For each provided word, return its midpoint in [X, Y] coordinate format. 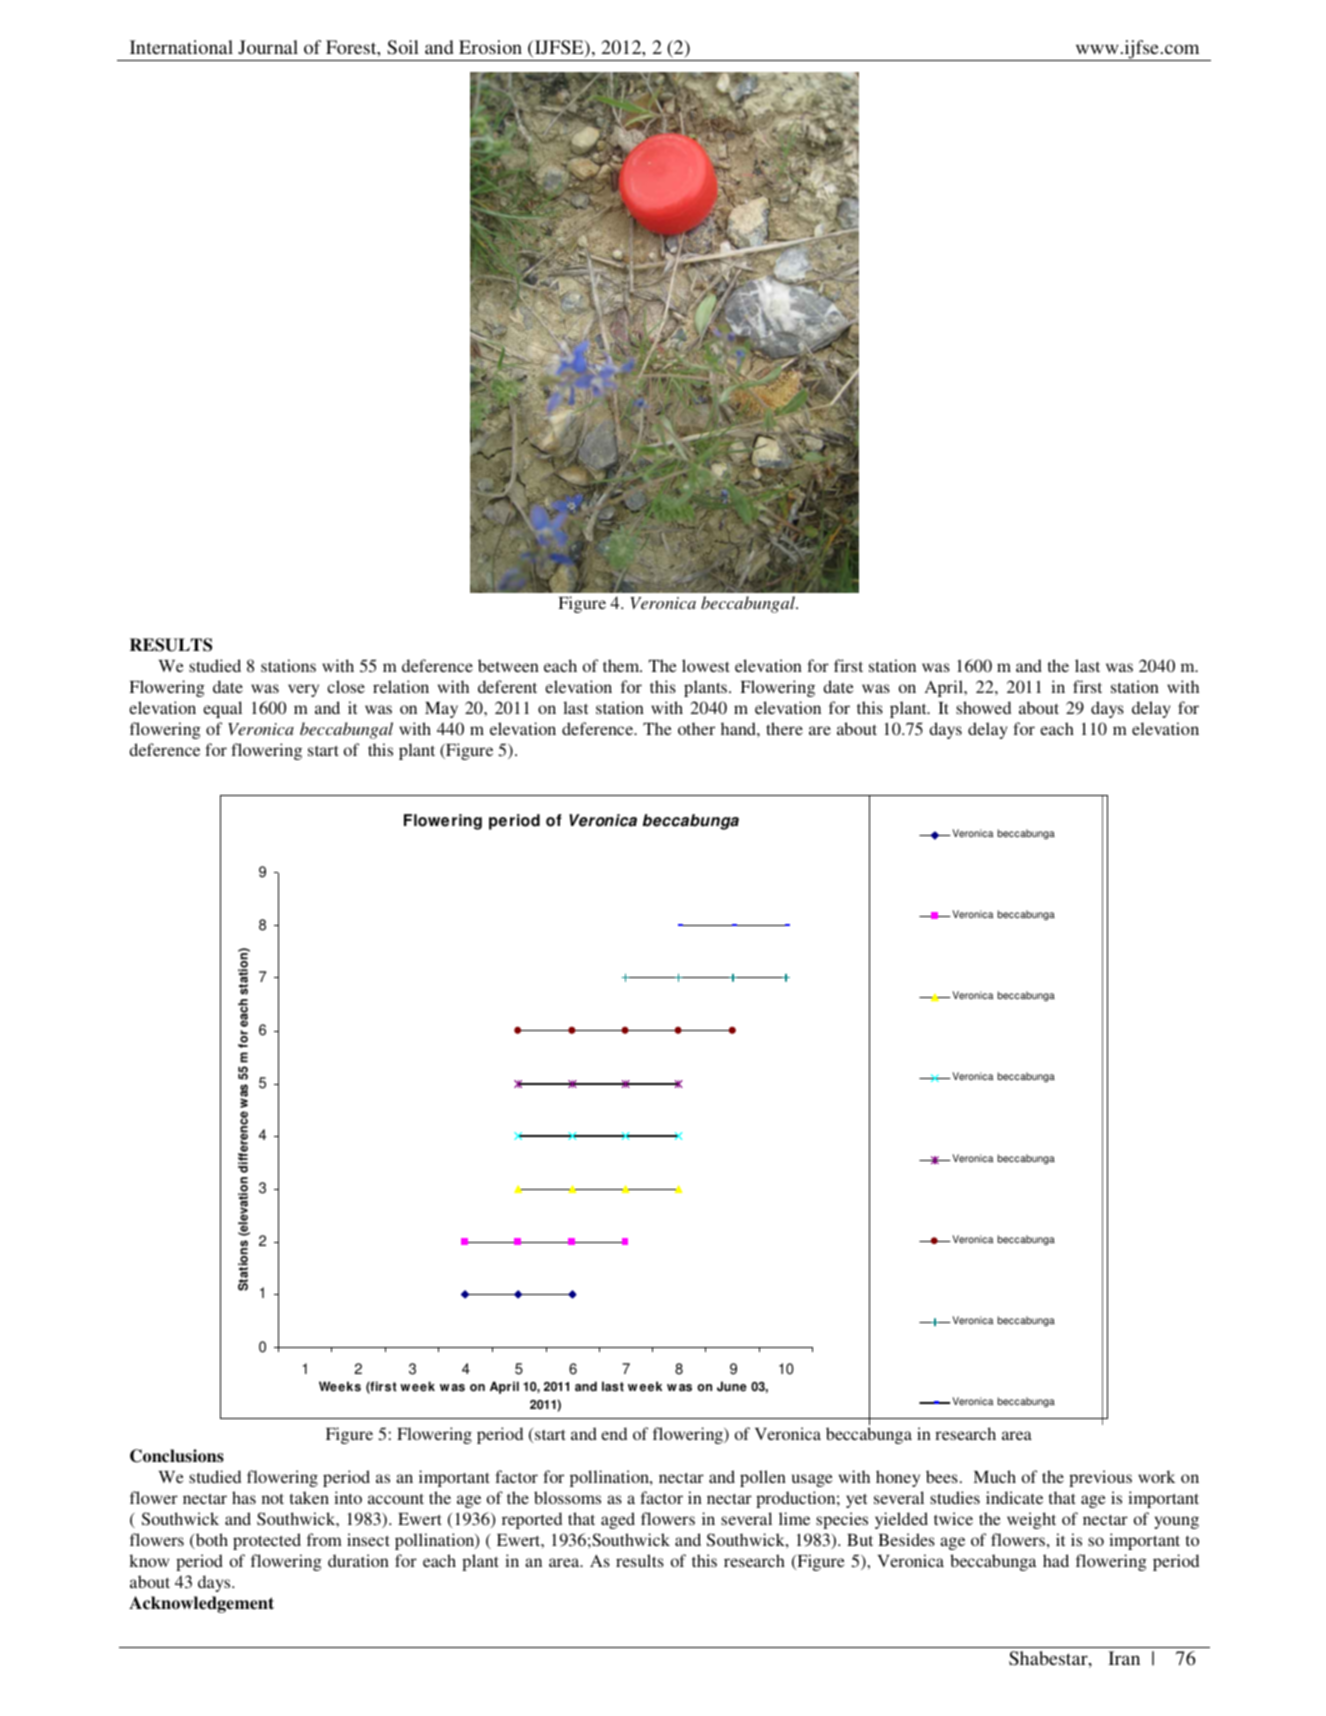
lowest [706, 665]
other [696, 728]
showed [983, 707]
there [784, 728]
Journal [268, 47]
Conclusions [177, 1456]
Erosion [490, 47]
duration [358, 1560]
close [346, 686]
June [732, 1386]
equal [222, 709]
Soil [403, 47]
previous [1100, 1478]
